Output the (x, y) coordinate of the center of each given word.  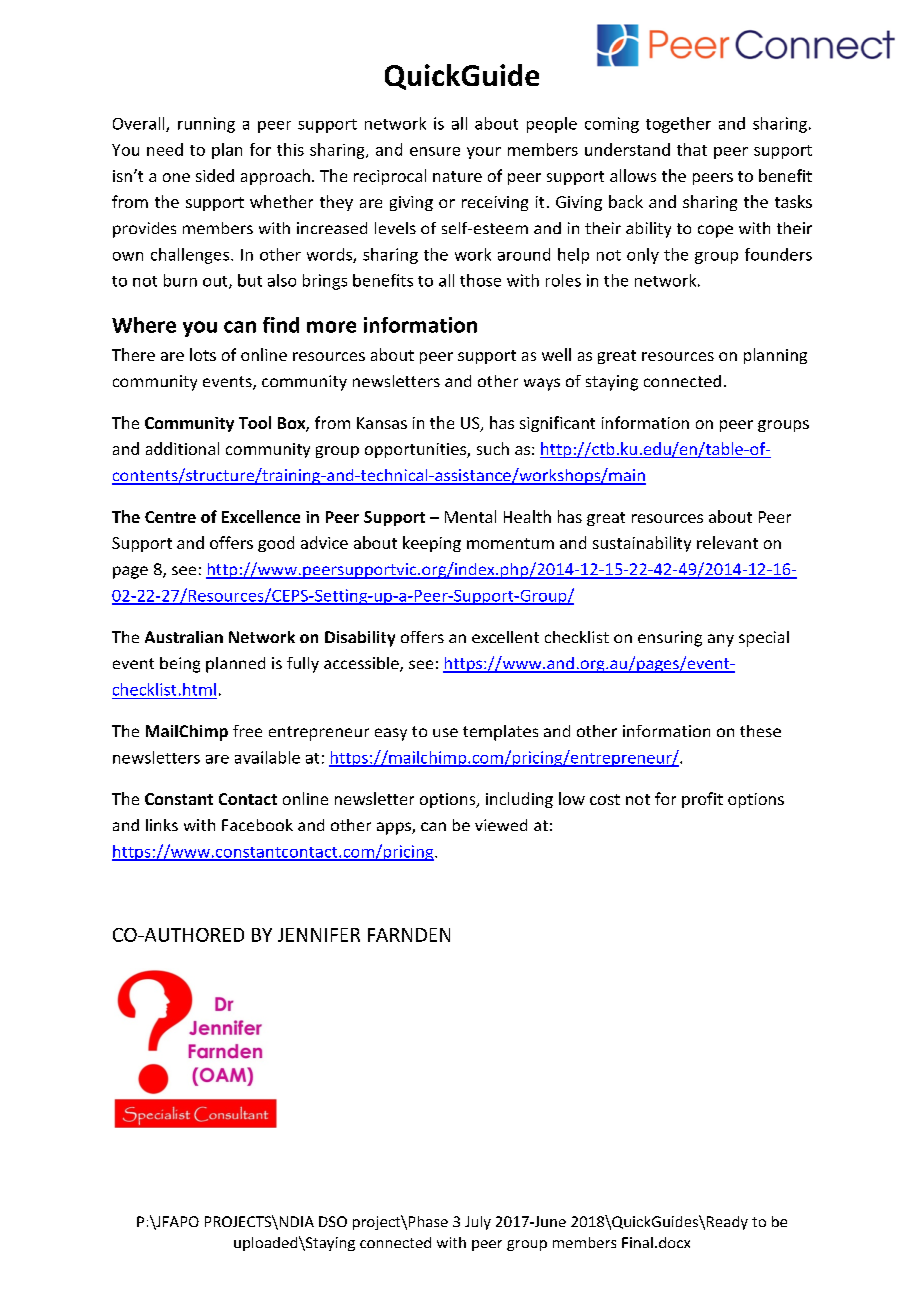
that (692, 149)
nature (457, 176)
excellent (505, 637)
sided (215, 175)
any (721, 640)
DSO (333, 1221)
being (180, 665)
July (478, 1223)
